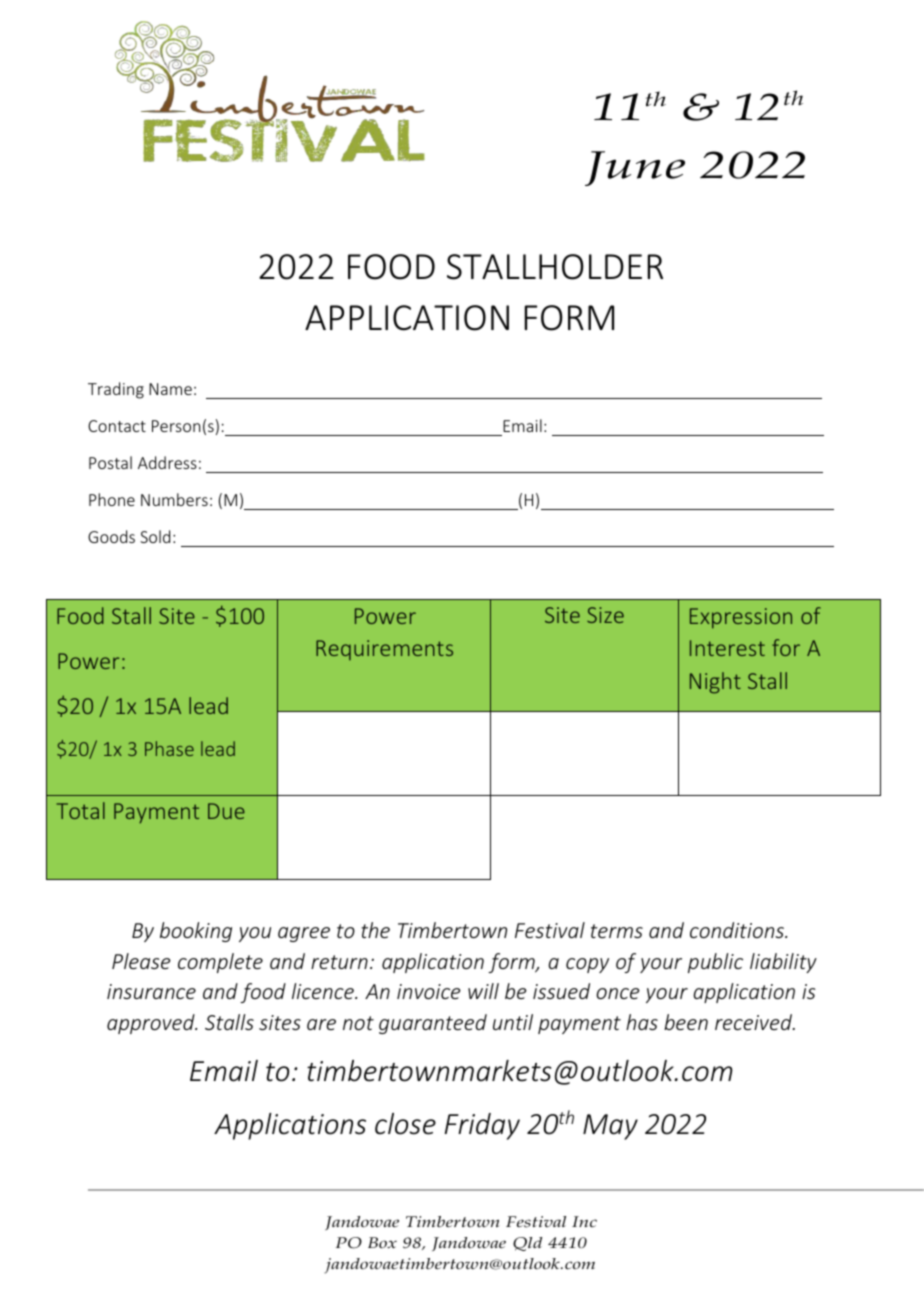 The width and height of the image is (924, 1307). I want to click on Box, so click(382, 1243).
